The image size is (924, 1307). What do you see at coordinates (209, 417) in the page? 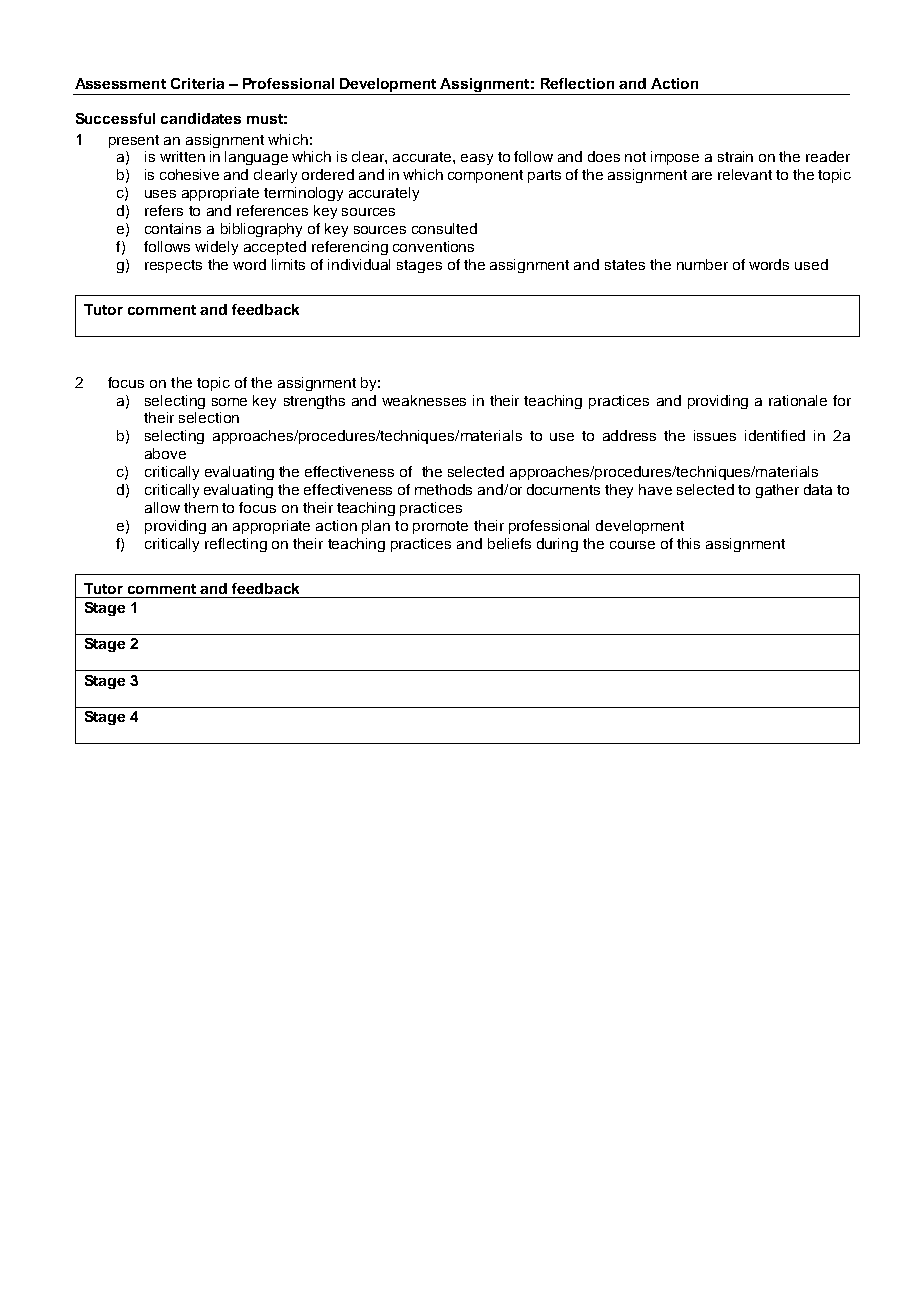
I see `selection` at bounding box center [209, 417].
